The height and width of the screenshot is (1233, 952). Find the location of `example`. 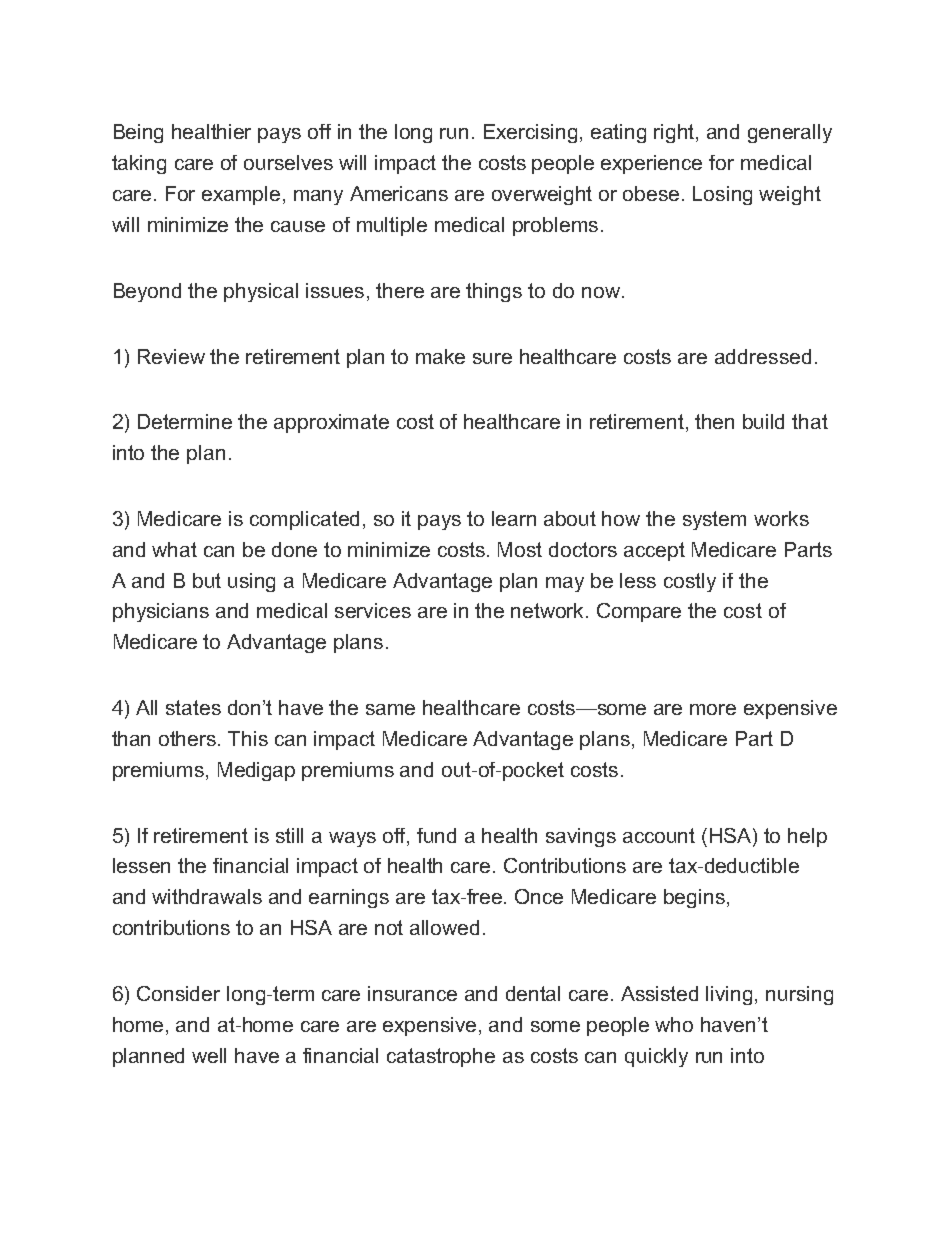

example is located at coordinates (241, 195).
